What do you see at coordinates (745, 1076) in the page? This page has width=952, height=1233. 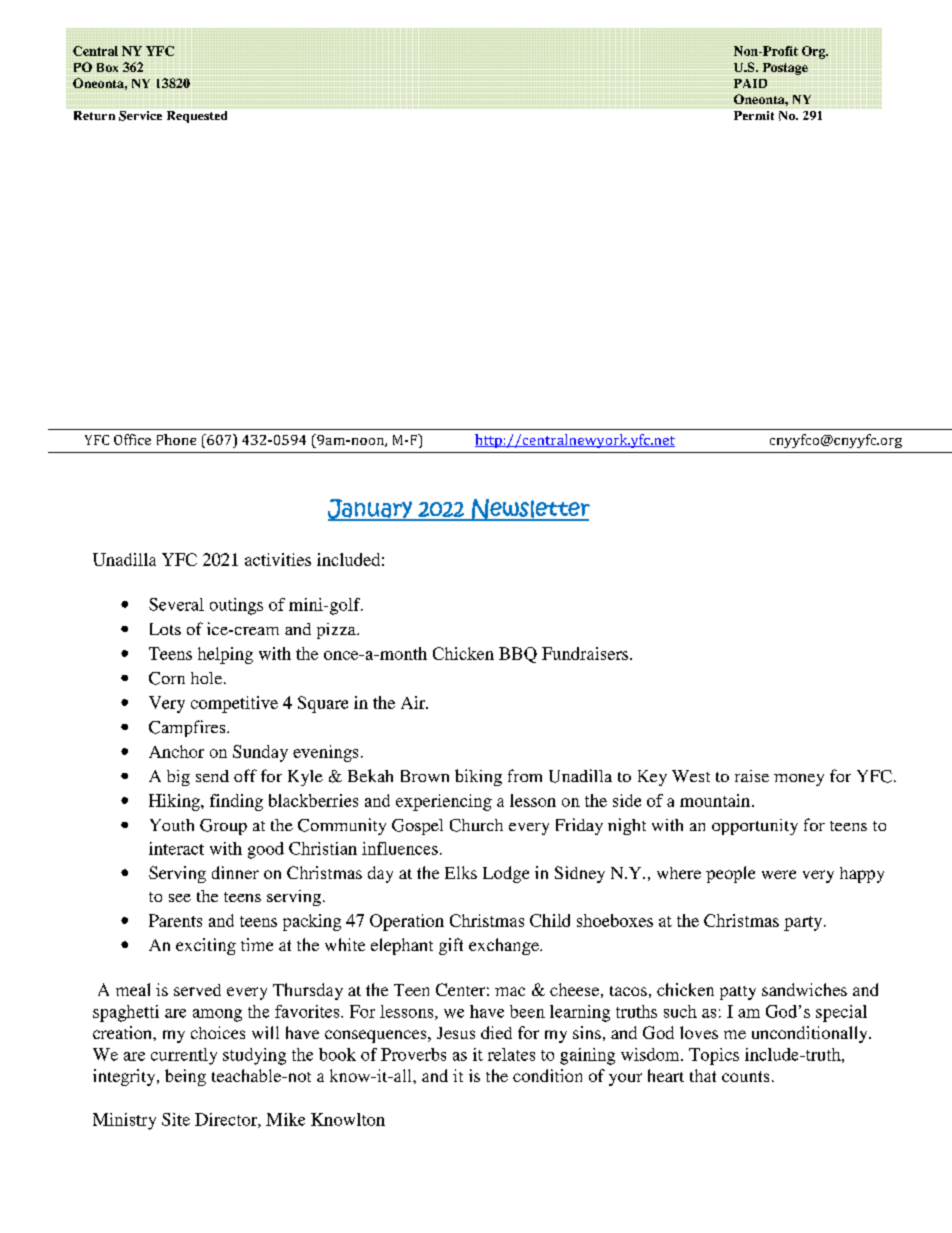 I see `counts` at bounding box center [745, 1076].
